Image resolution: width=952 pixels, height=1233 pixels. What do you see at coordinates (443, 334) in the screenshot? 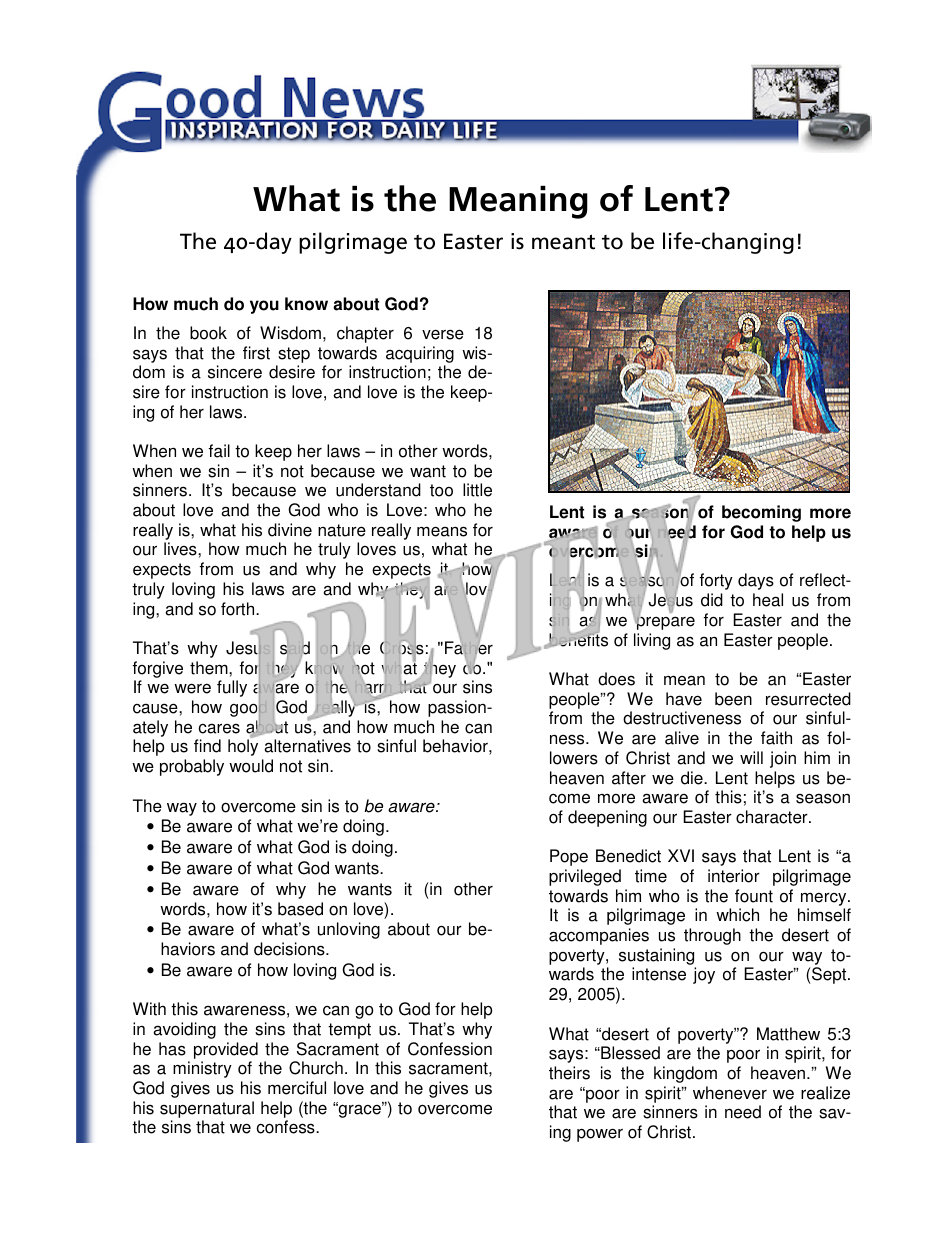
I see `verse` at bounding box center [443, 334].
